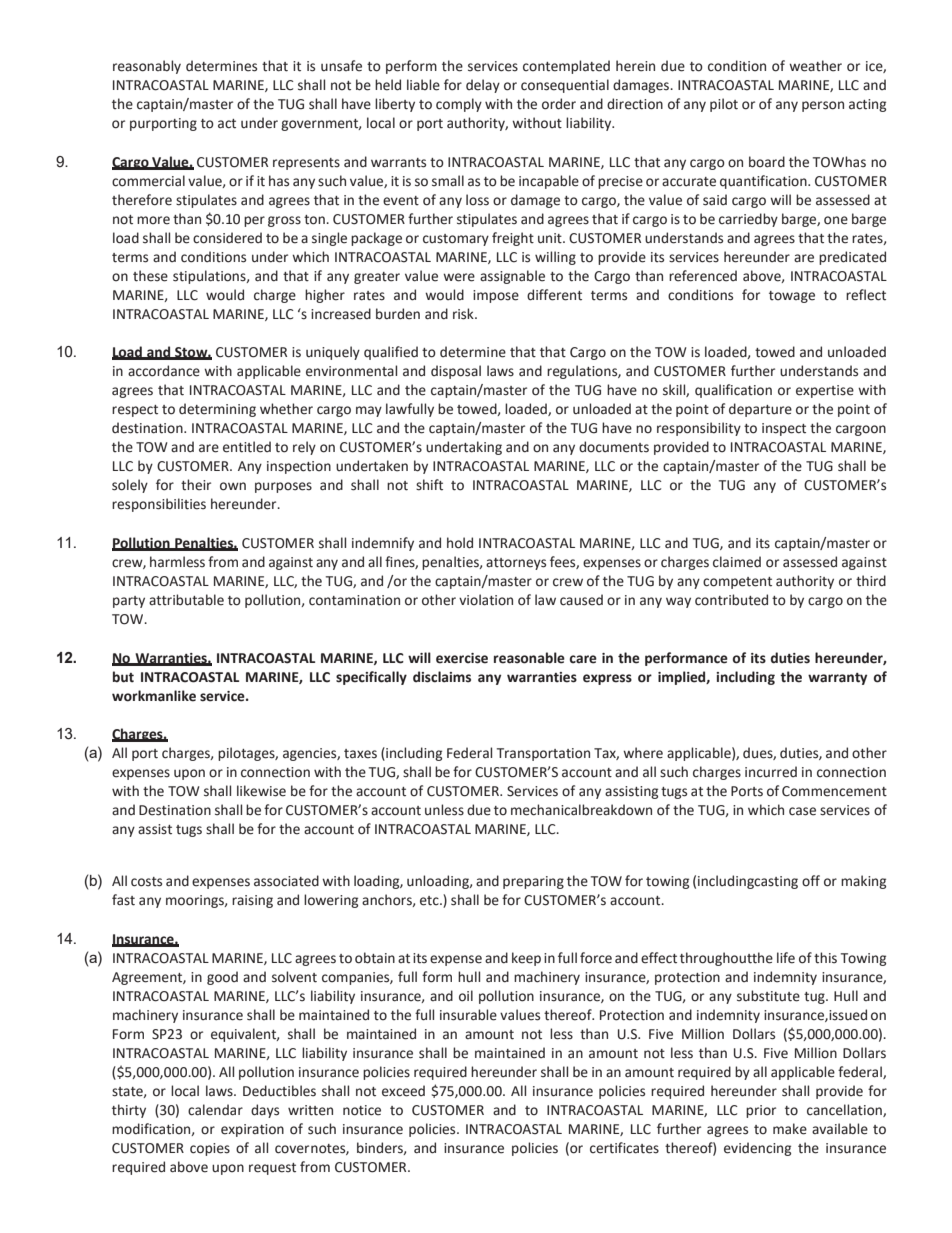  What do you see at coordinates (731, 600) in the document?
I see `contributed` at bounding box center [731, 600].
